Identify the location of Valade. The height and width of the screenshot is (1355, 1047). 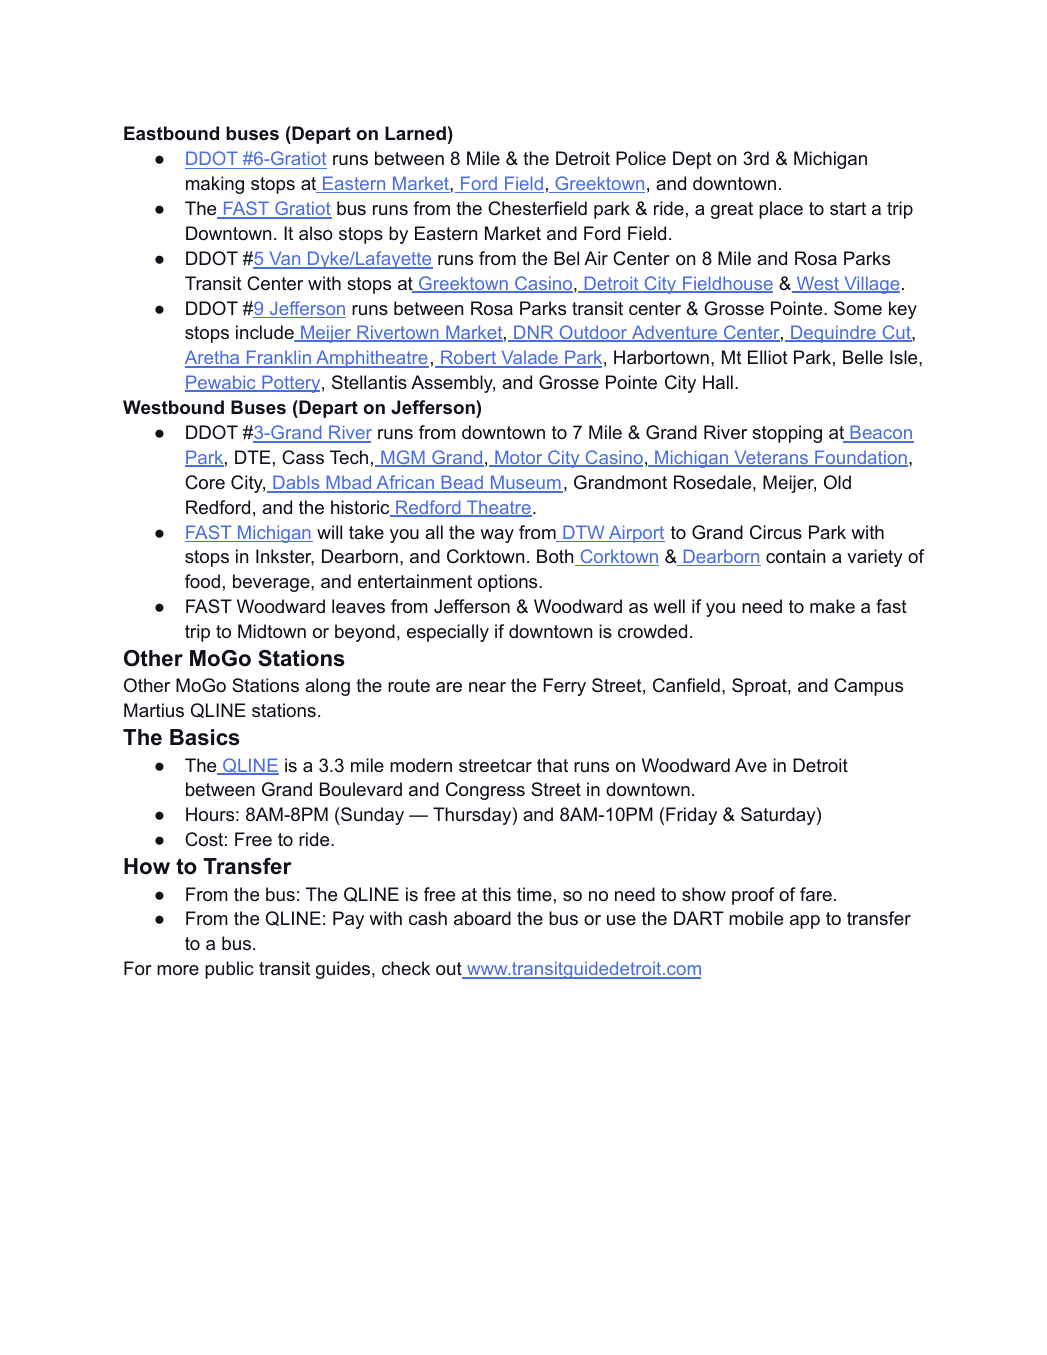
(529, 358).
